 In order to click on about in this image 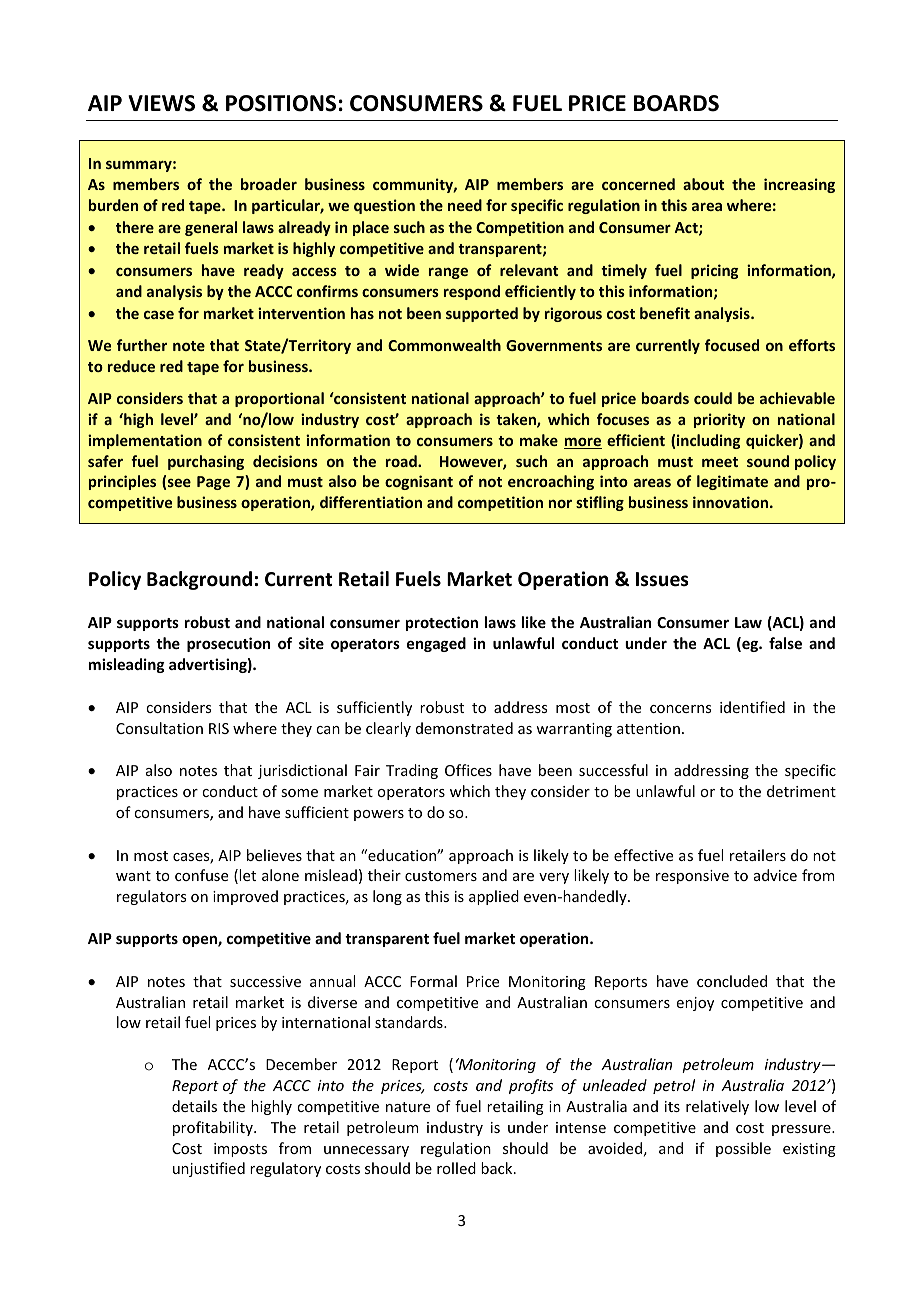, I will do `click(703, 184)`.
